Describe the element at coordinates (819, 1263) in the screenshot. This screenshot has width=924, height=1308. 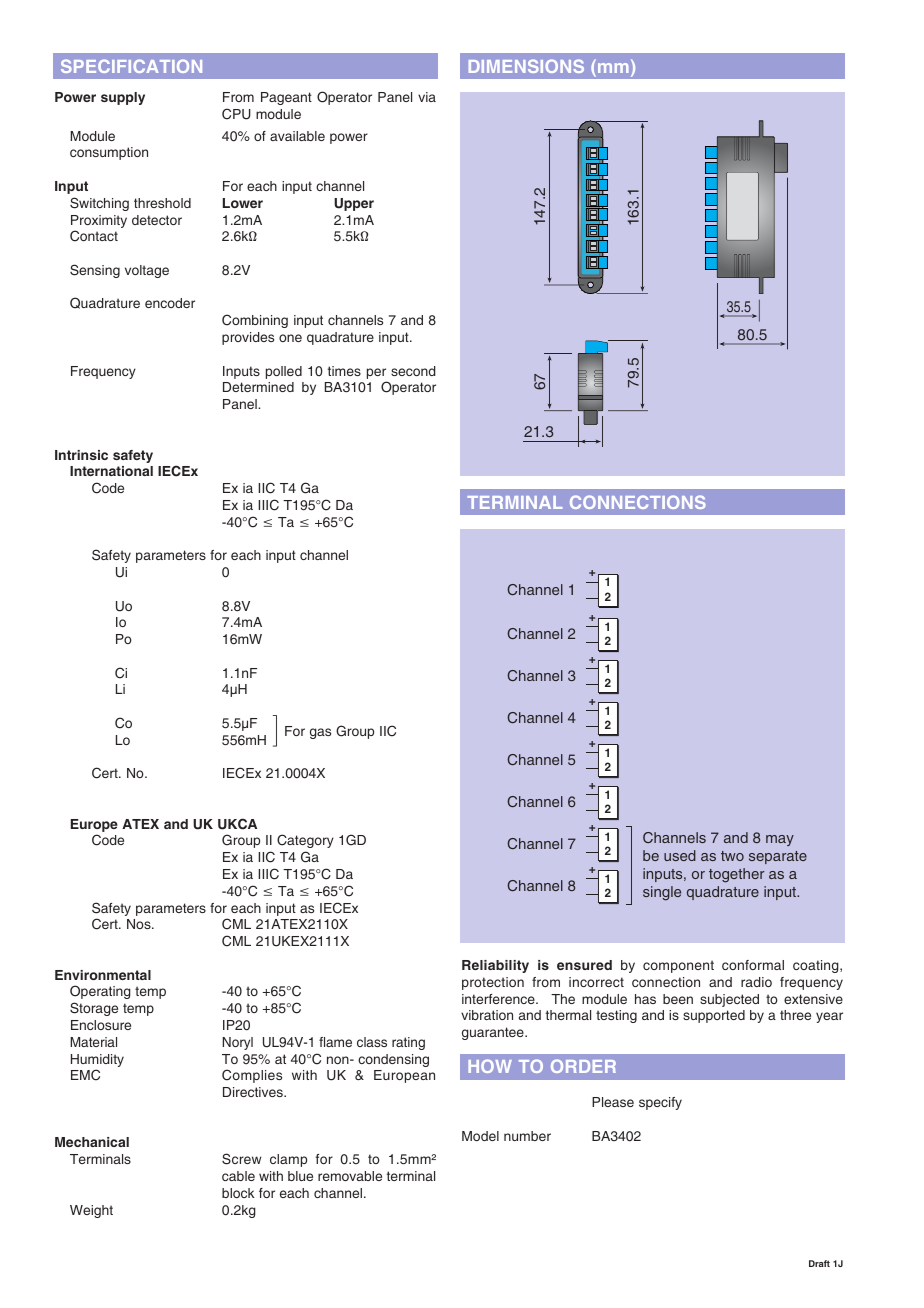
I see `Draft` at that location.
